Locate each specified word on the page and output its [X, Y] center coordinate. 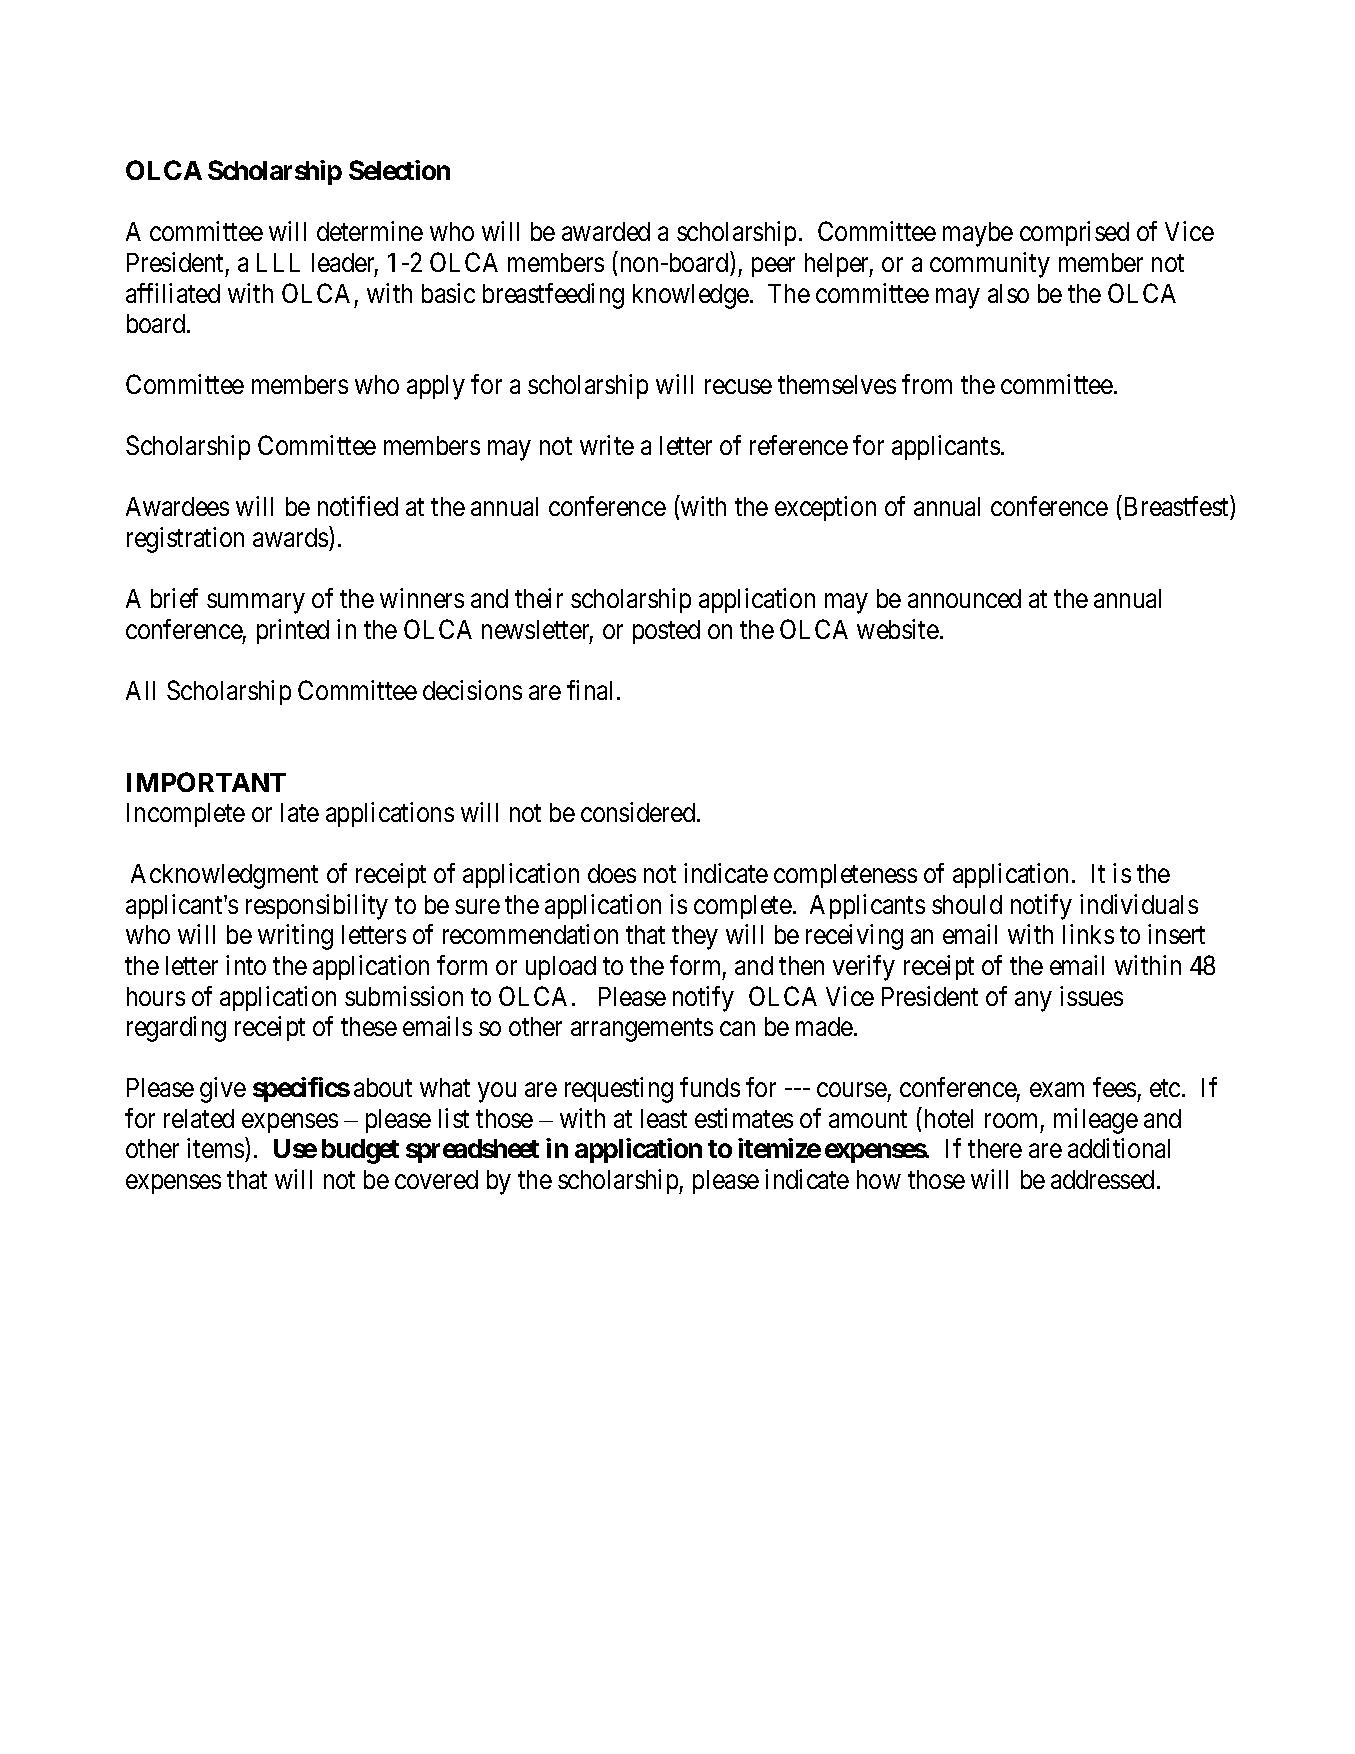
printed [293, 631]
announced [964, 598]
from [927, 384]
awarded [606, 231]
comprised [1074, 233]
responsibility [317, 907]
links [1088, 934]
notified [358, 506]
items [215, 1148]
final [592, 690]
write [607, 445]
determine [370, 231]
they [695, 937]
